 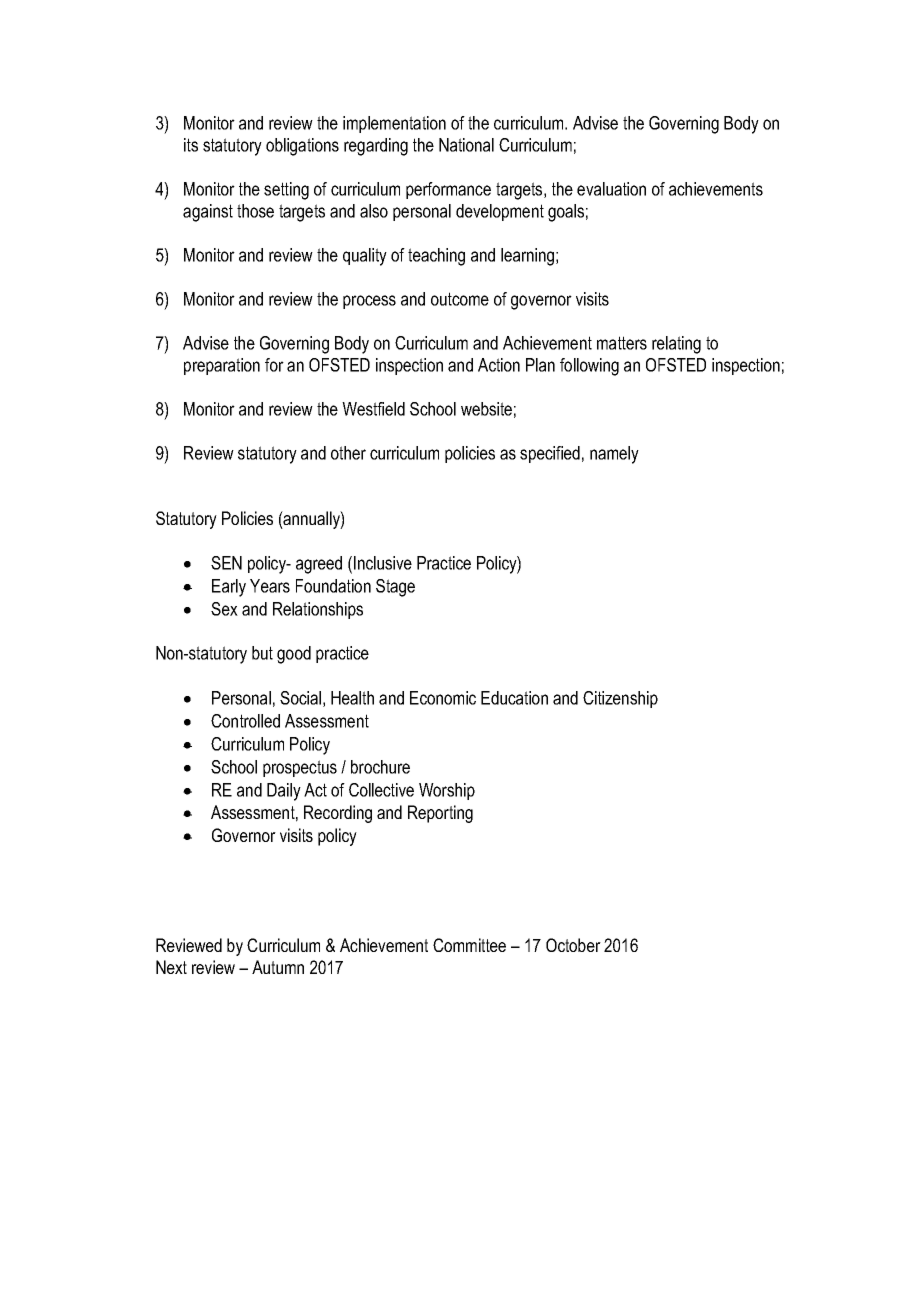 What do you see at coordinates (226, 563) in the screenshot?
I see `SEN` at bounding box center [226, 563].
